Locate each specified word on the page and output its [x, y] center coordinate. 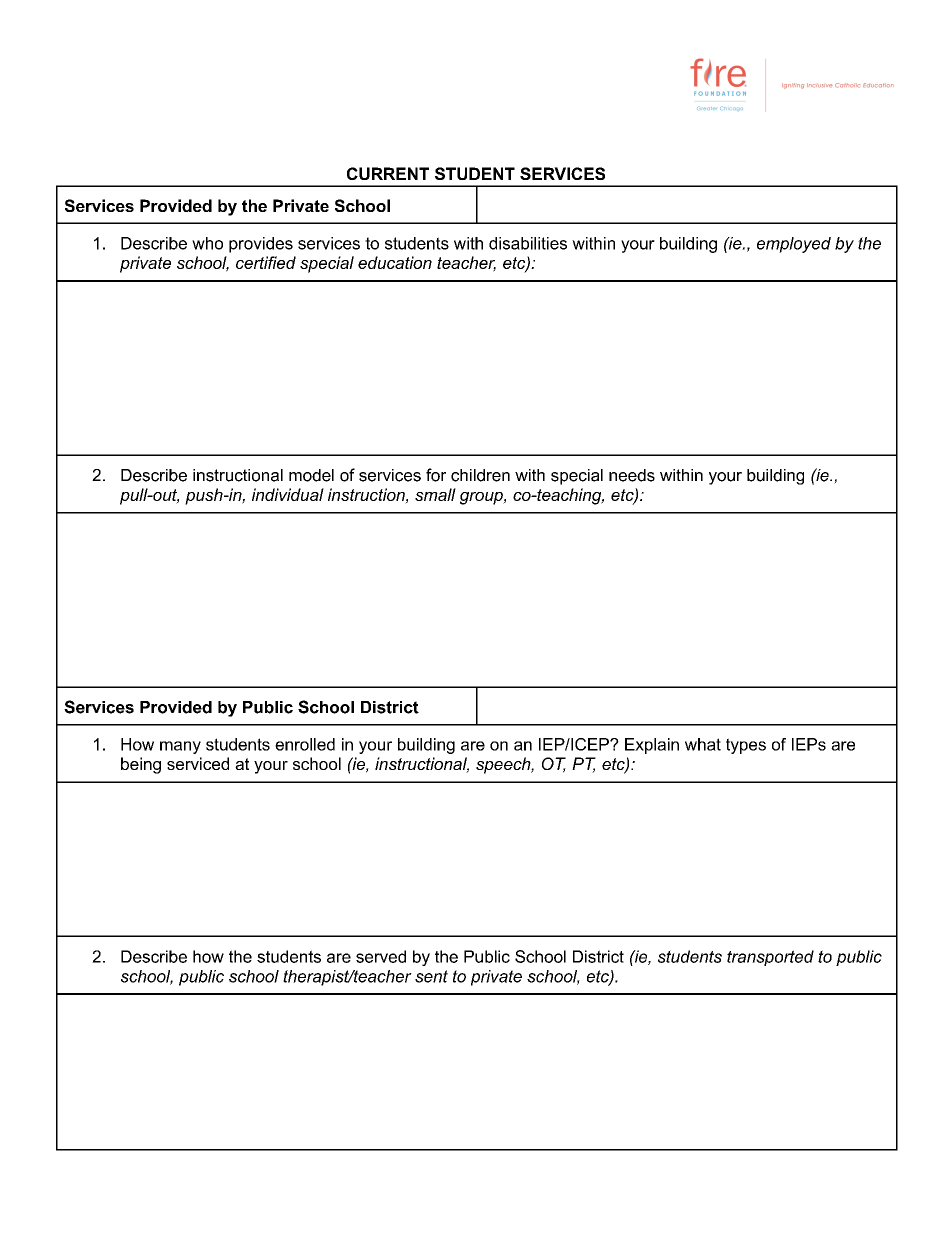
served [381, 956]
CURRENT [388, 173]
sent [431, 976]
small [435, 494]
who [207, 243]
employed [794, 245]
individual [288, 494]
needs [632, 475]
